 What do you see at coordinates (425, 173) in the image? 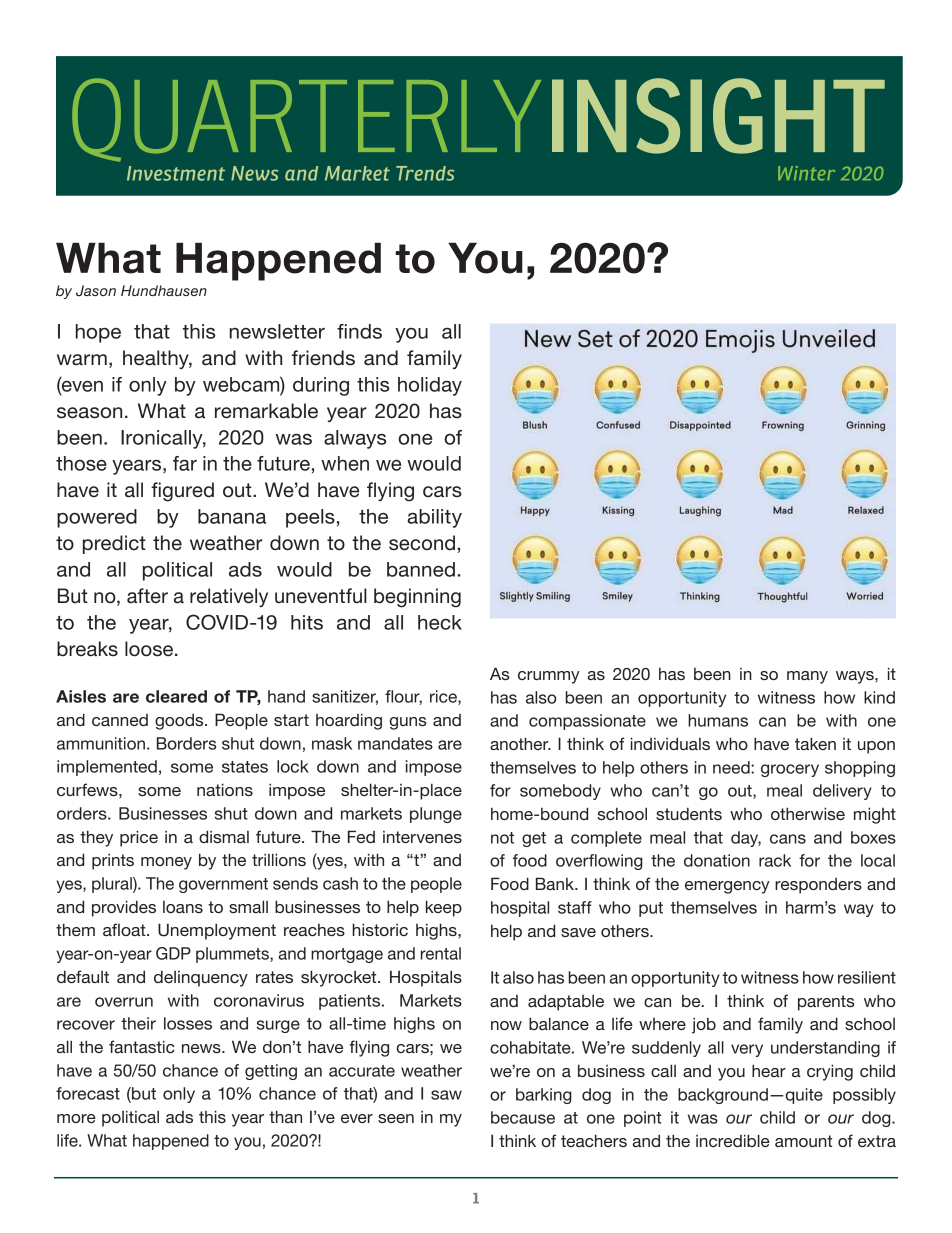
I see `Trends` at bounding box center [425, 173].
